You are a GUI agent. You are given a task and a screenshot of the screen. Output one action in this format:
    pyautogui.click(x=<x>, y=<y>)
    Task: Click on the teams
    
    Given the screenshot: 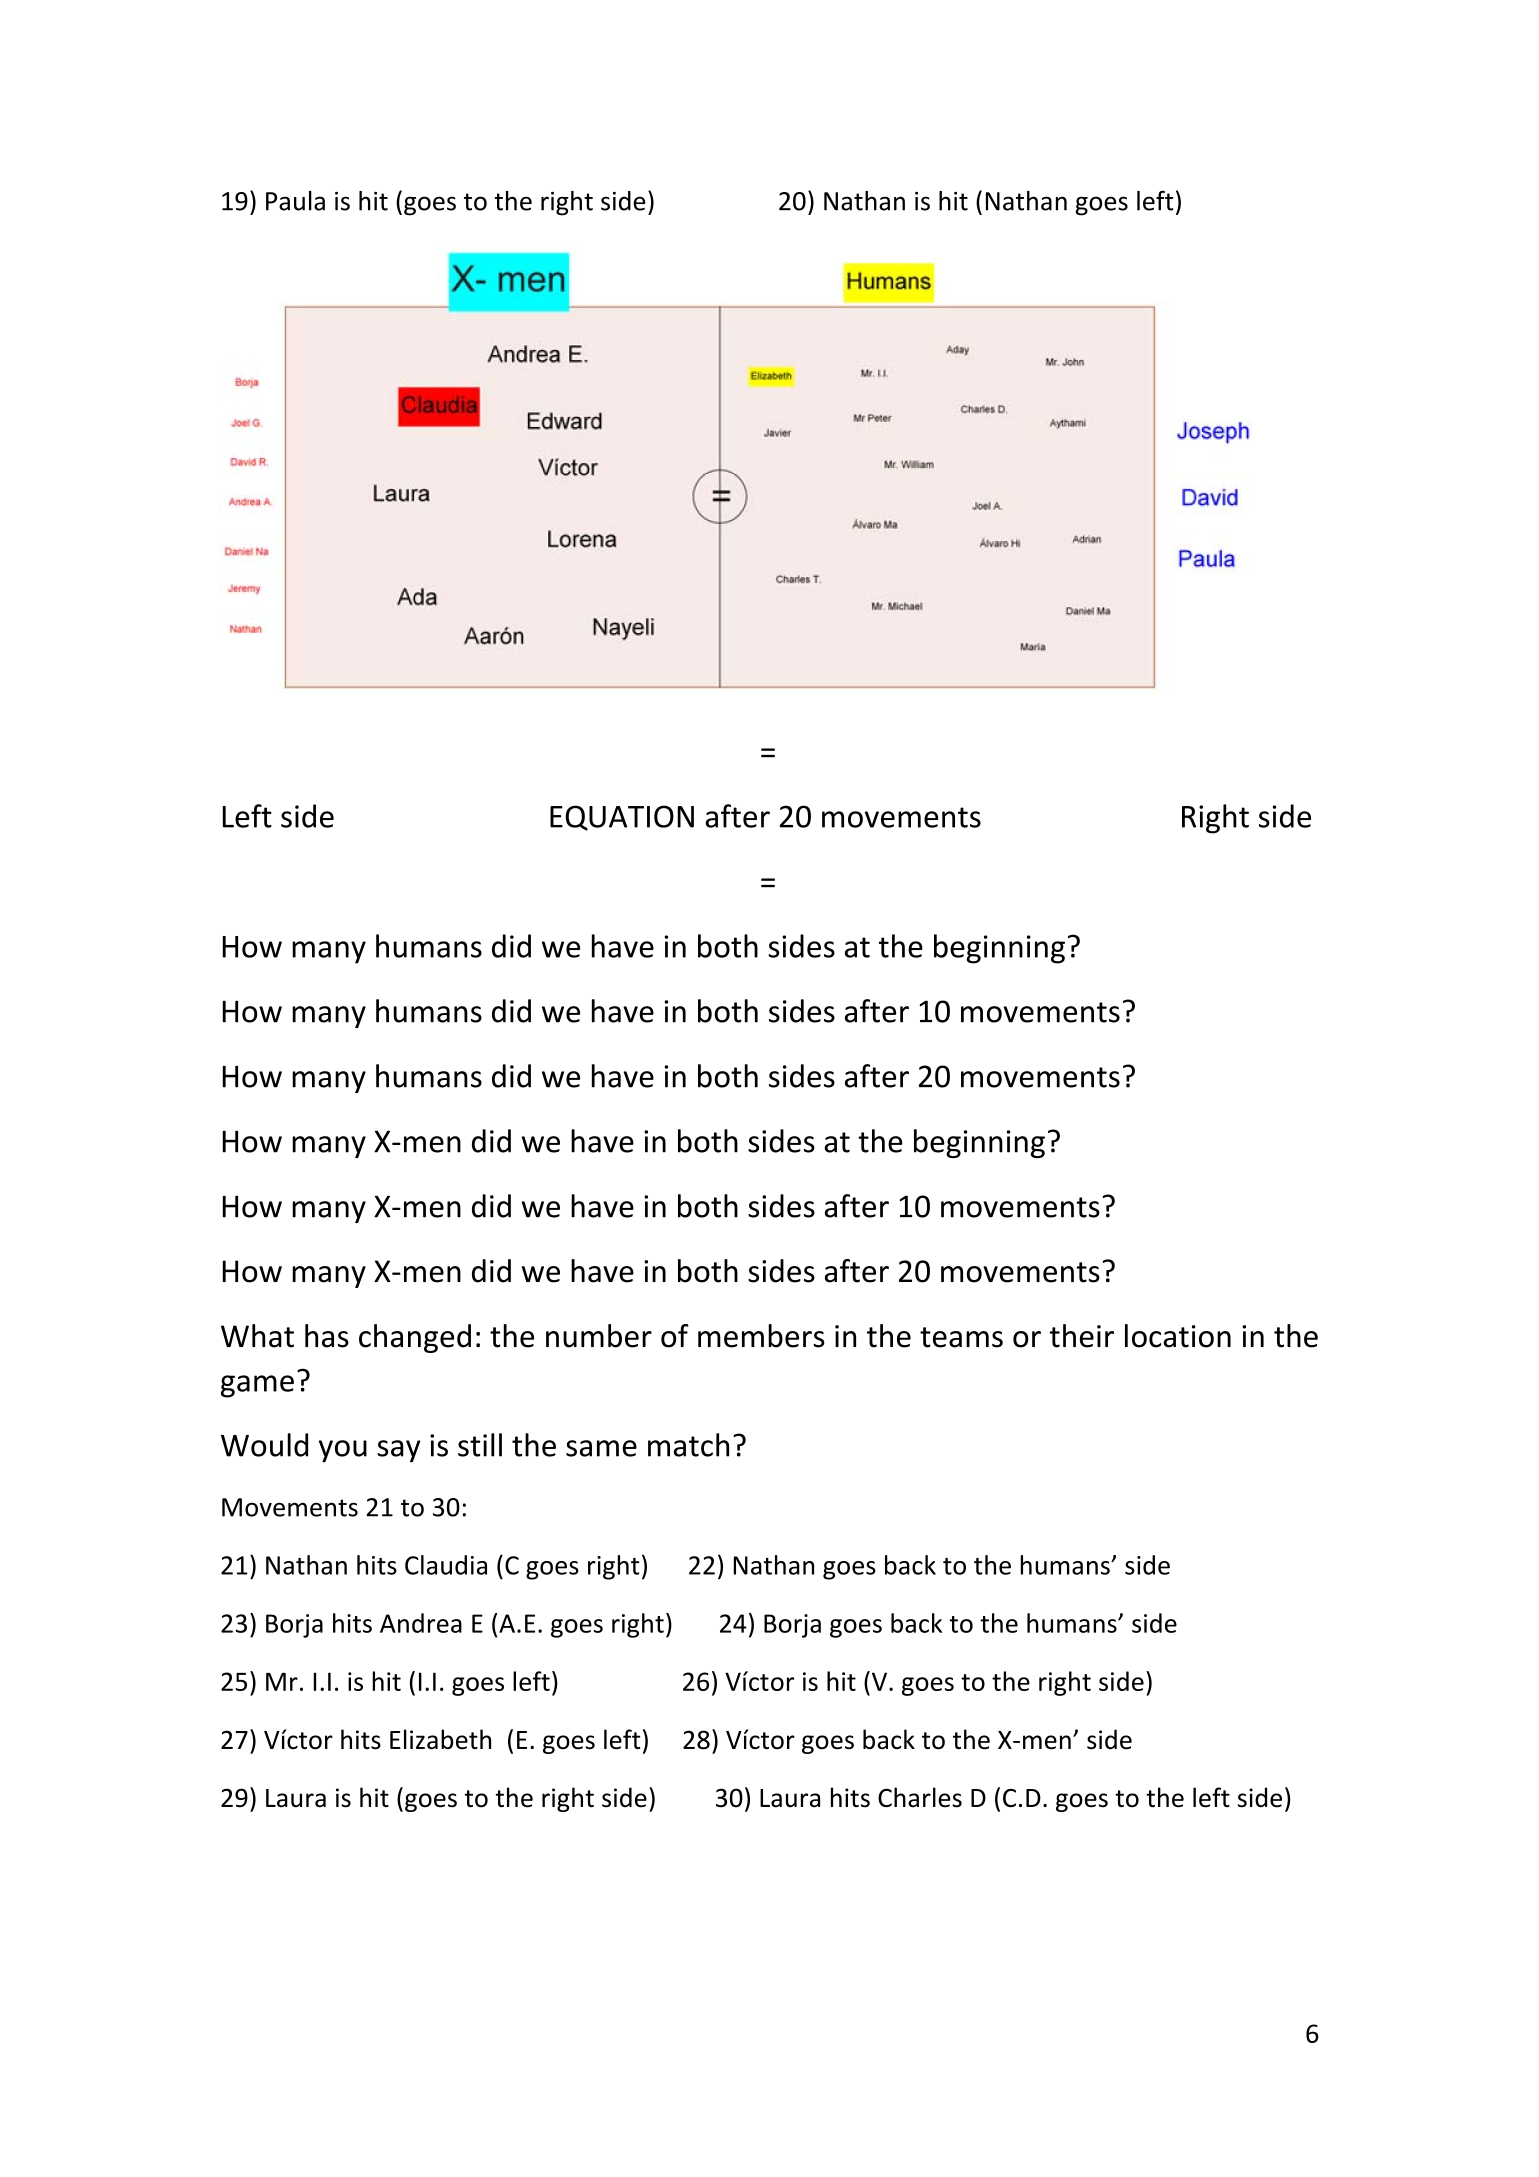 What is the action you would take?
    pyautogui.click(x=961, y=1337)
